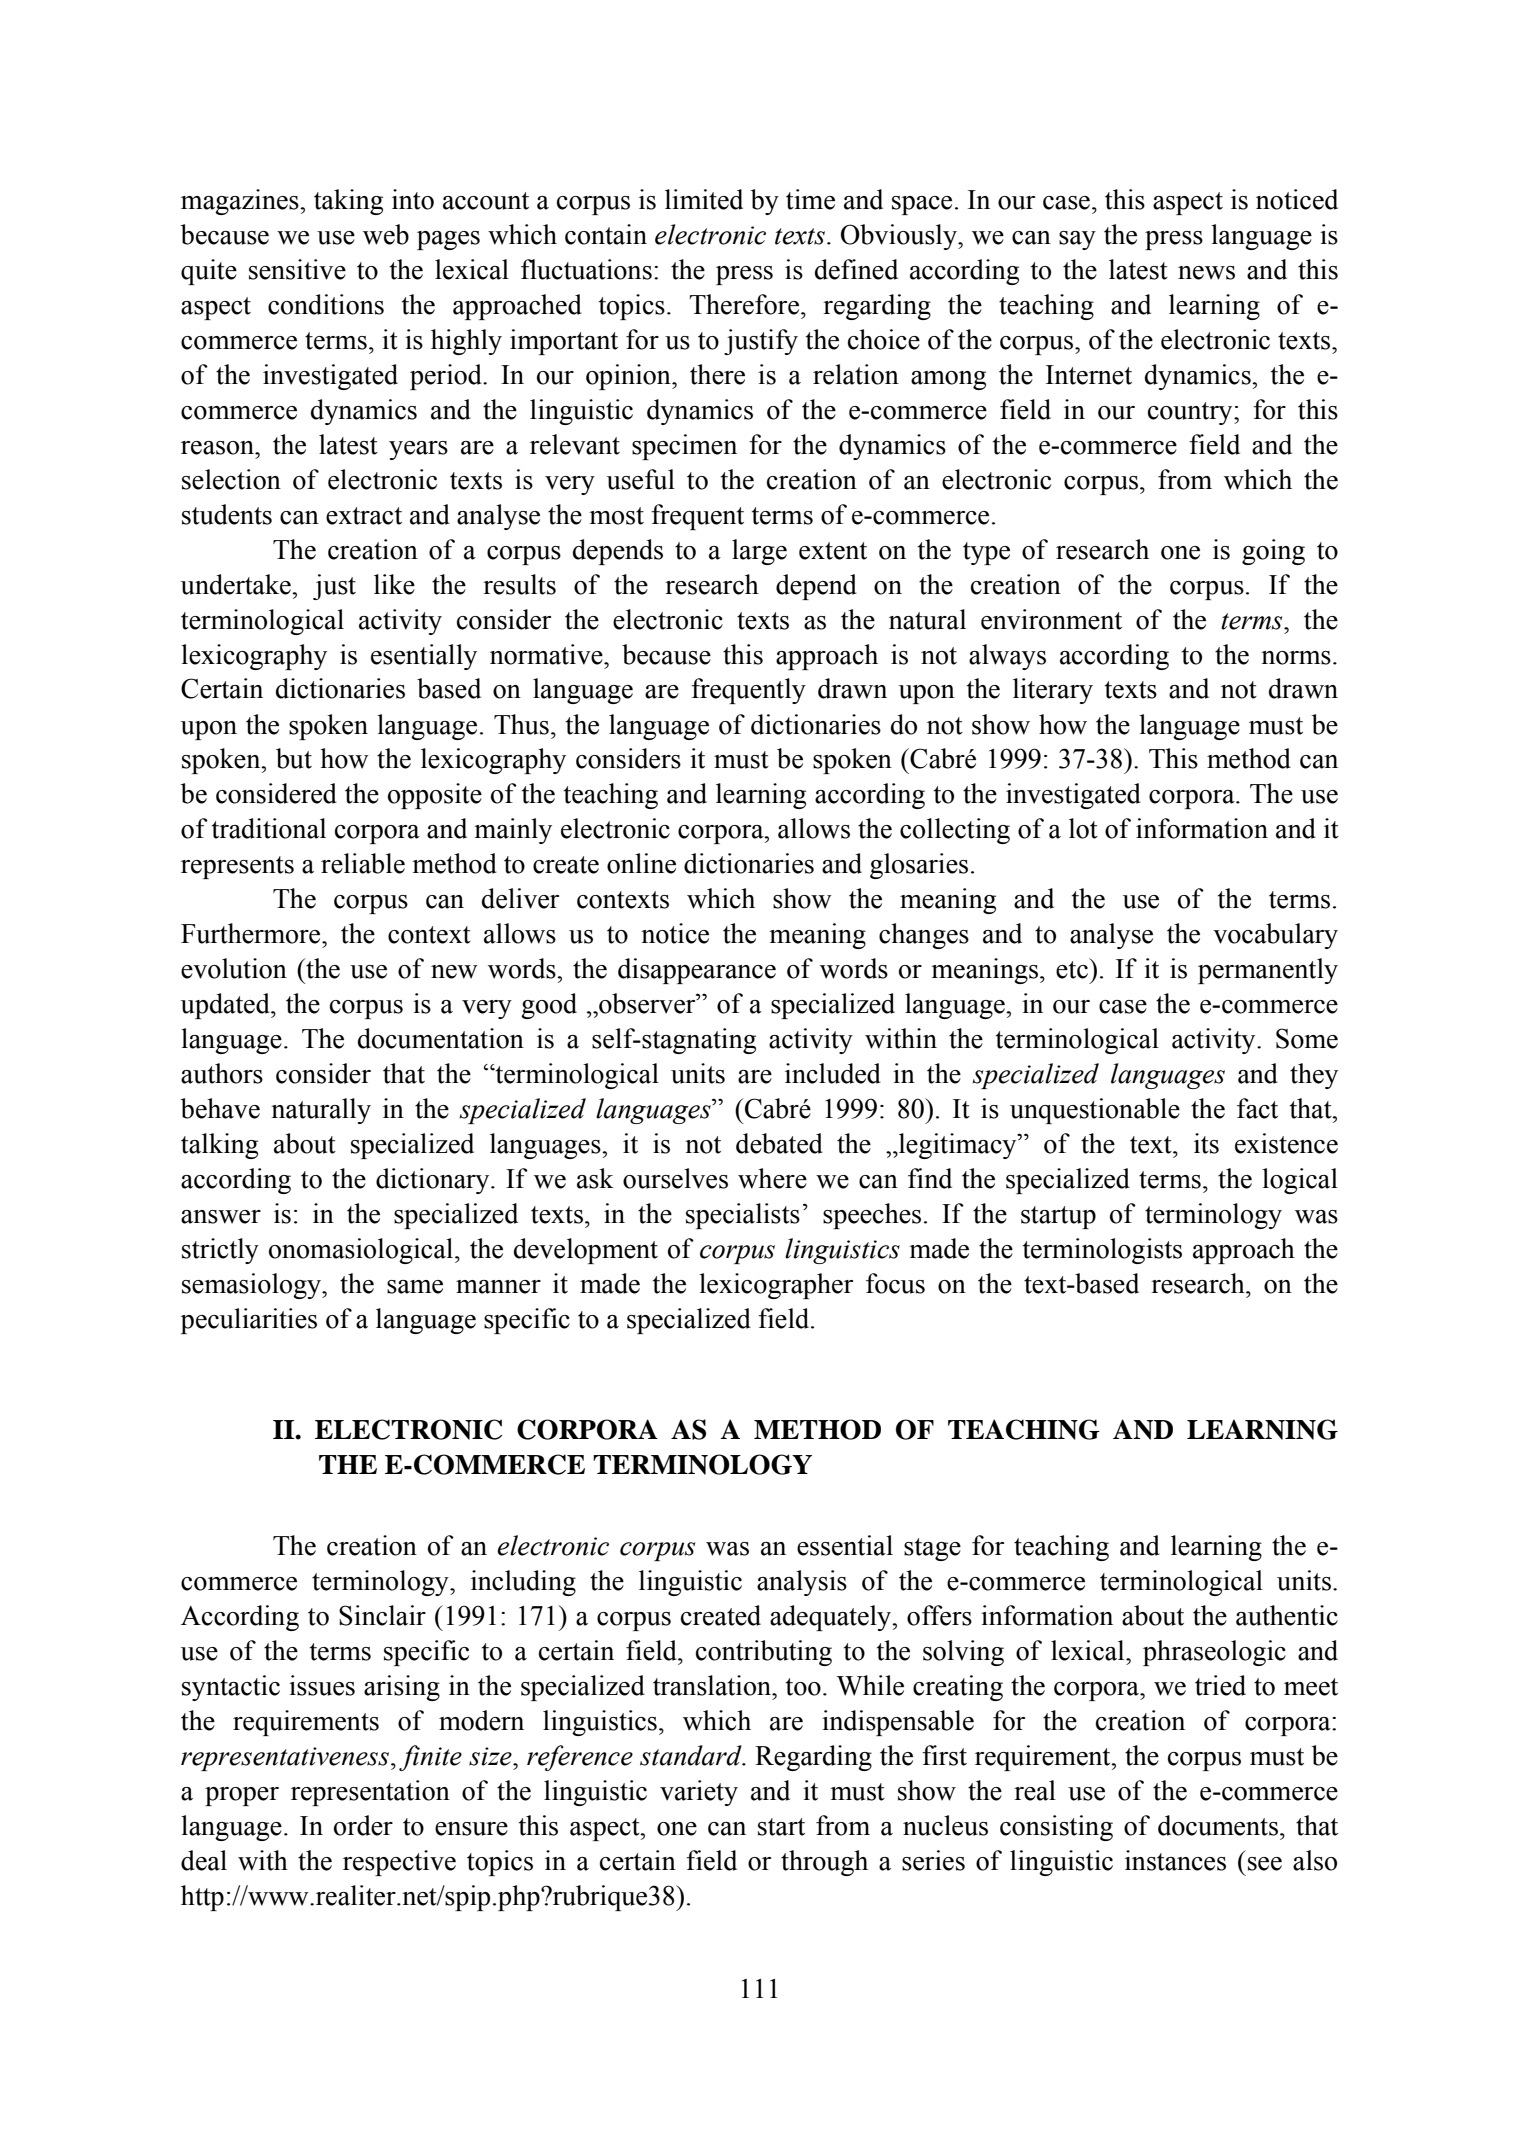 Image resolution: width=1519 pixels, height=2149 pixels. Describe the element at coordinates (363, 1825) in the screenshot. I see `order` at that location.
